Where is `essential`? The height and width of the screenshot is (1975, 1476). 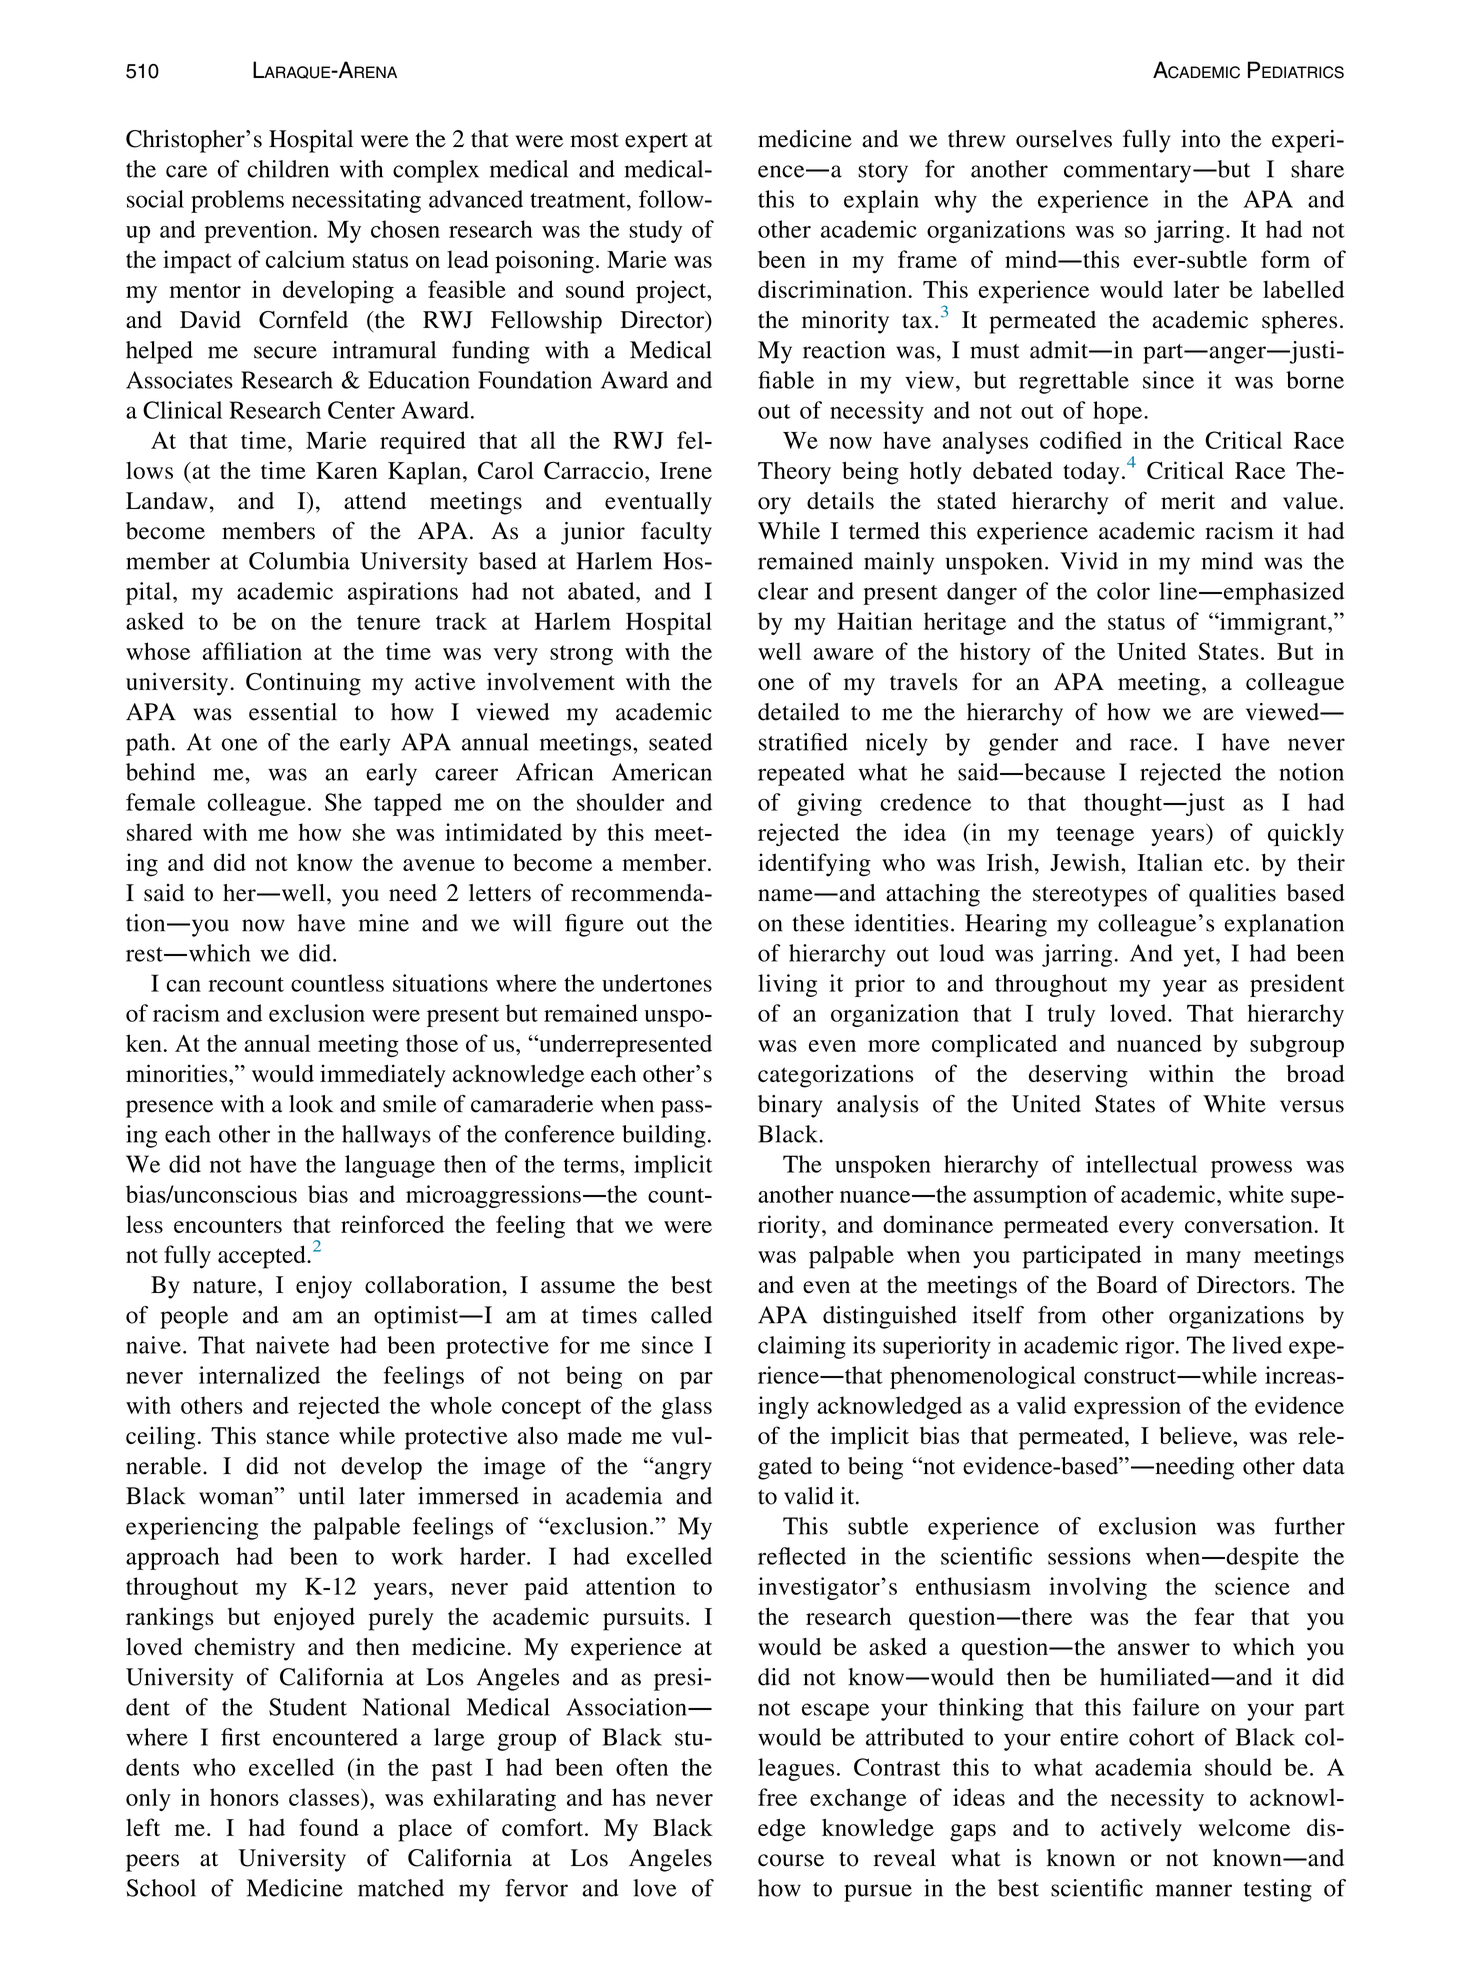
essential is located at coordinates (293, 712).
